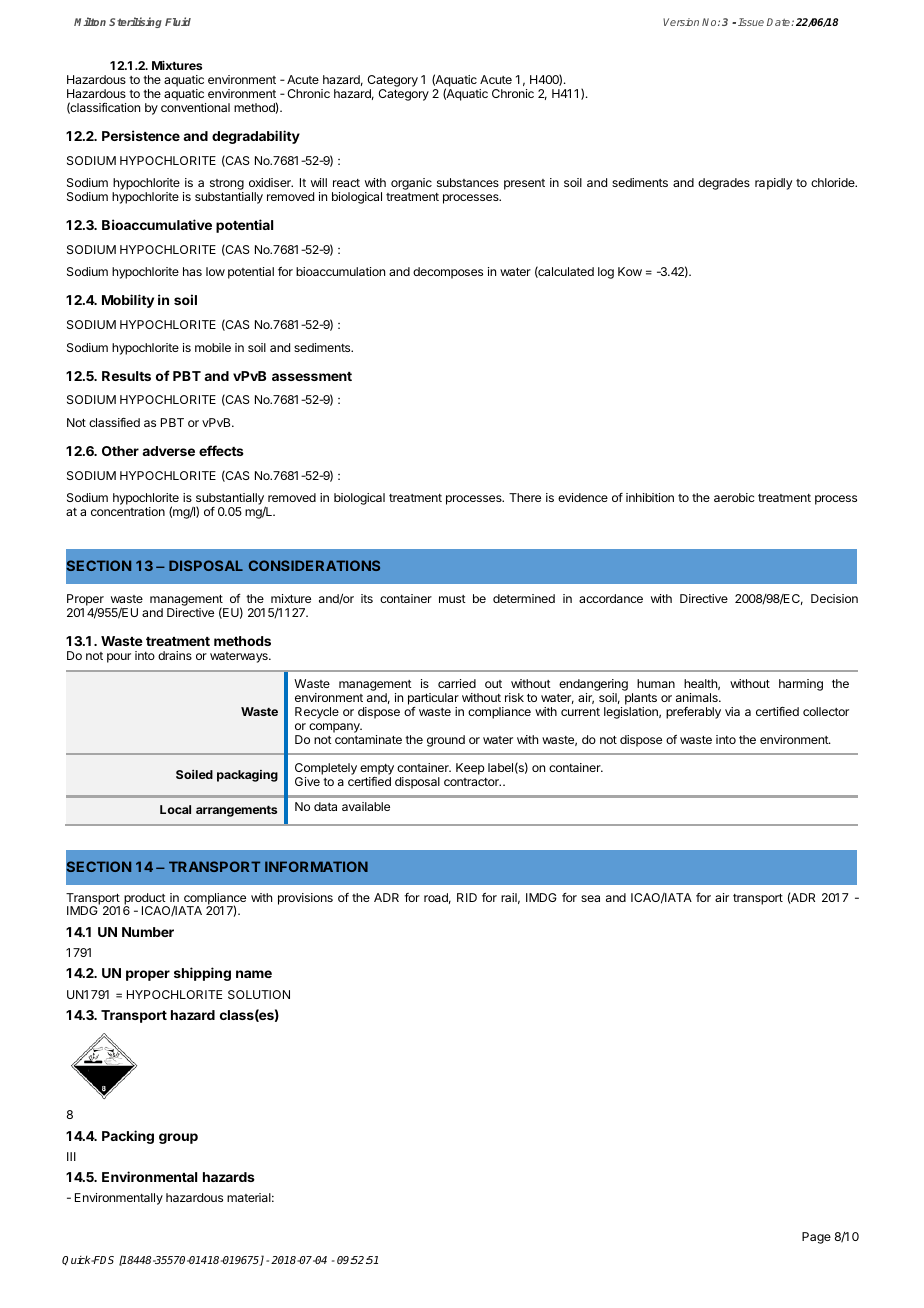 The height and width of the page is (1308, 924). What do you see at coordinates (446, 741) in the page?
I see `ground` at bounding box center [446, 741].
